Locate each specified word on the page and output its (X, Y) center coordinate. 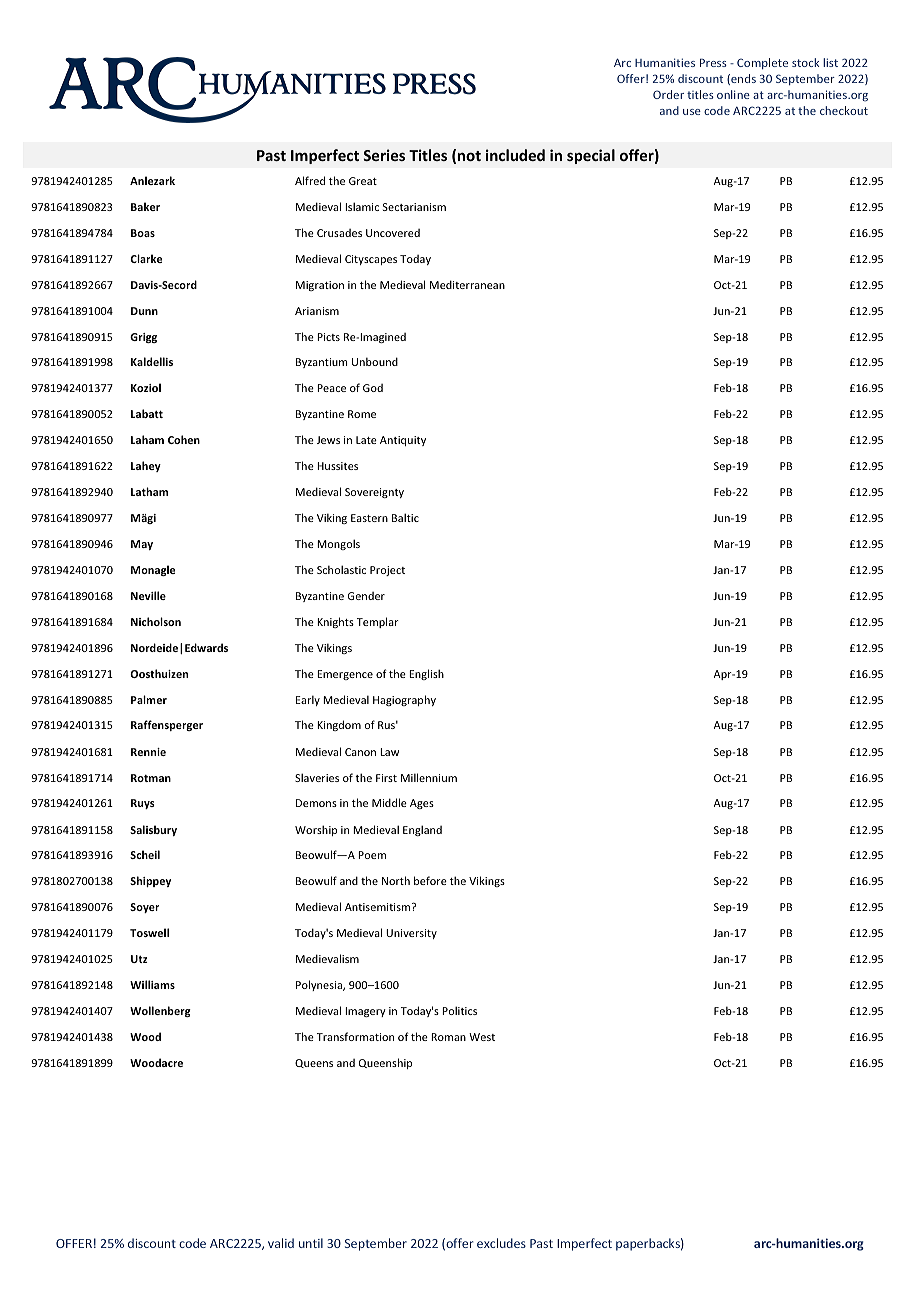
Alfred (310, 180)
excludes (501, 1243)
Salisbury (153, 830)
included (515, 155)
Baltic (405, 517)
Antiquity (403, 441)
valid (281, 1243)
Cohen (184, 439)
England (422, 830)
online (733, 94)
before (430, 880)
